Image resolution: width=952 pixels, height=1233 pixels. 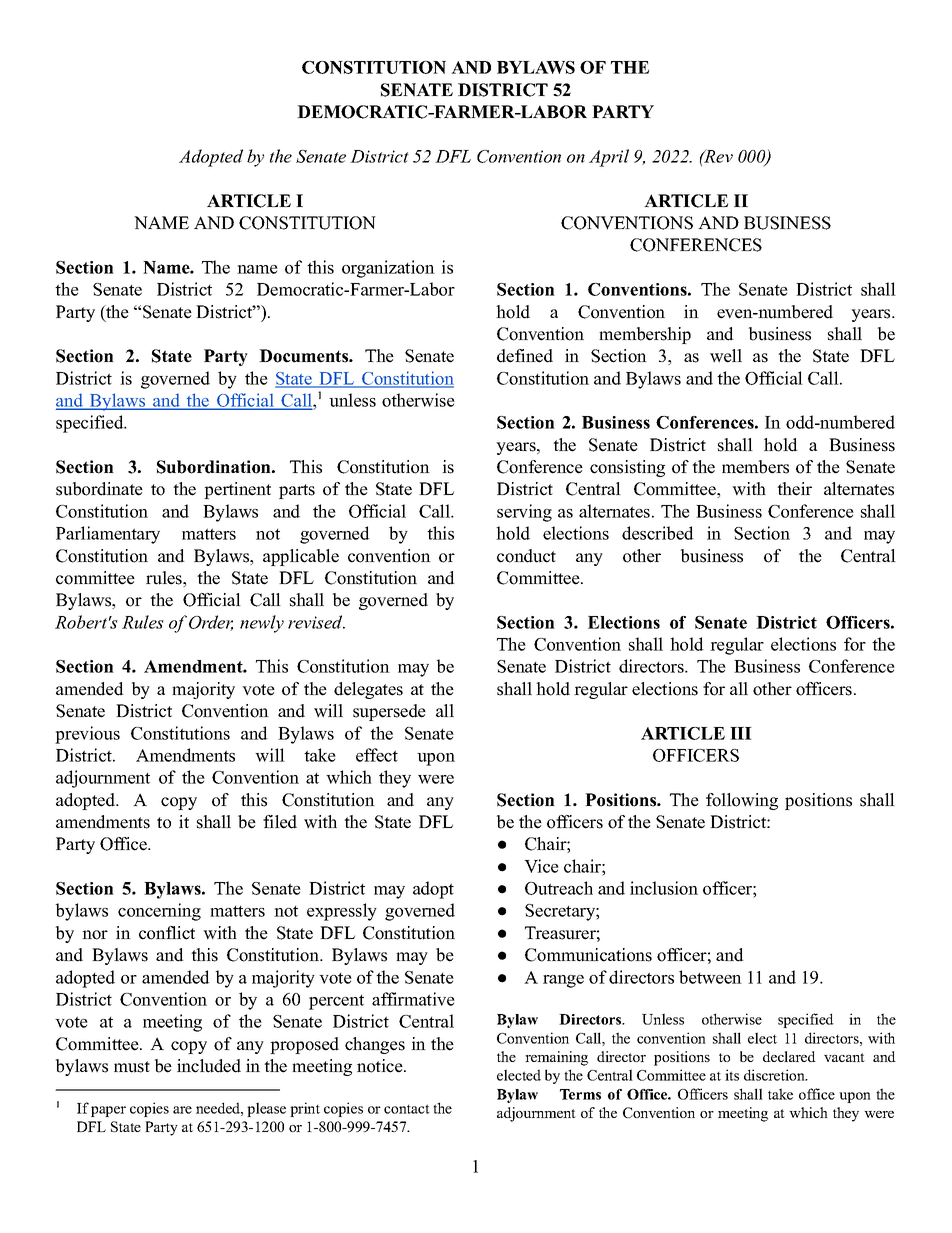 What do you see at coordinates (609, 158) in the screenshot?
I see `April` at bounding box center [609, 158].
